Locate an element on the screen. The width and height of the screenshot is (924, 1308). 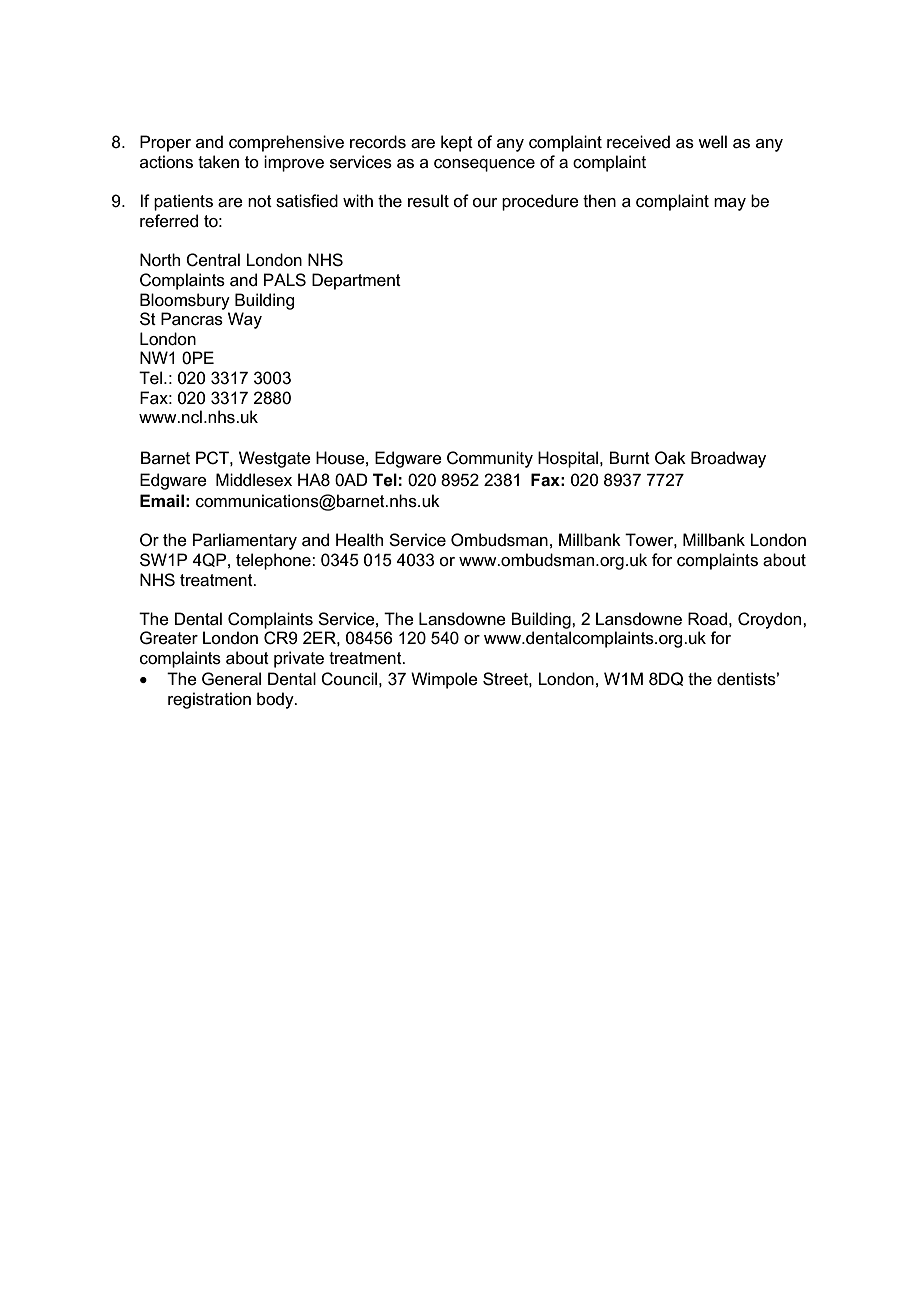
Department is located at coordinates (356, 281).
